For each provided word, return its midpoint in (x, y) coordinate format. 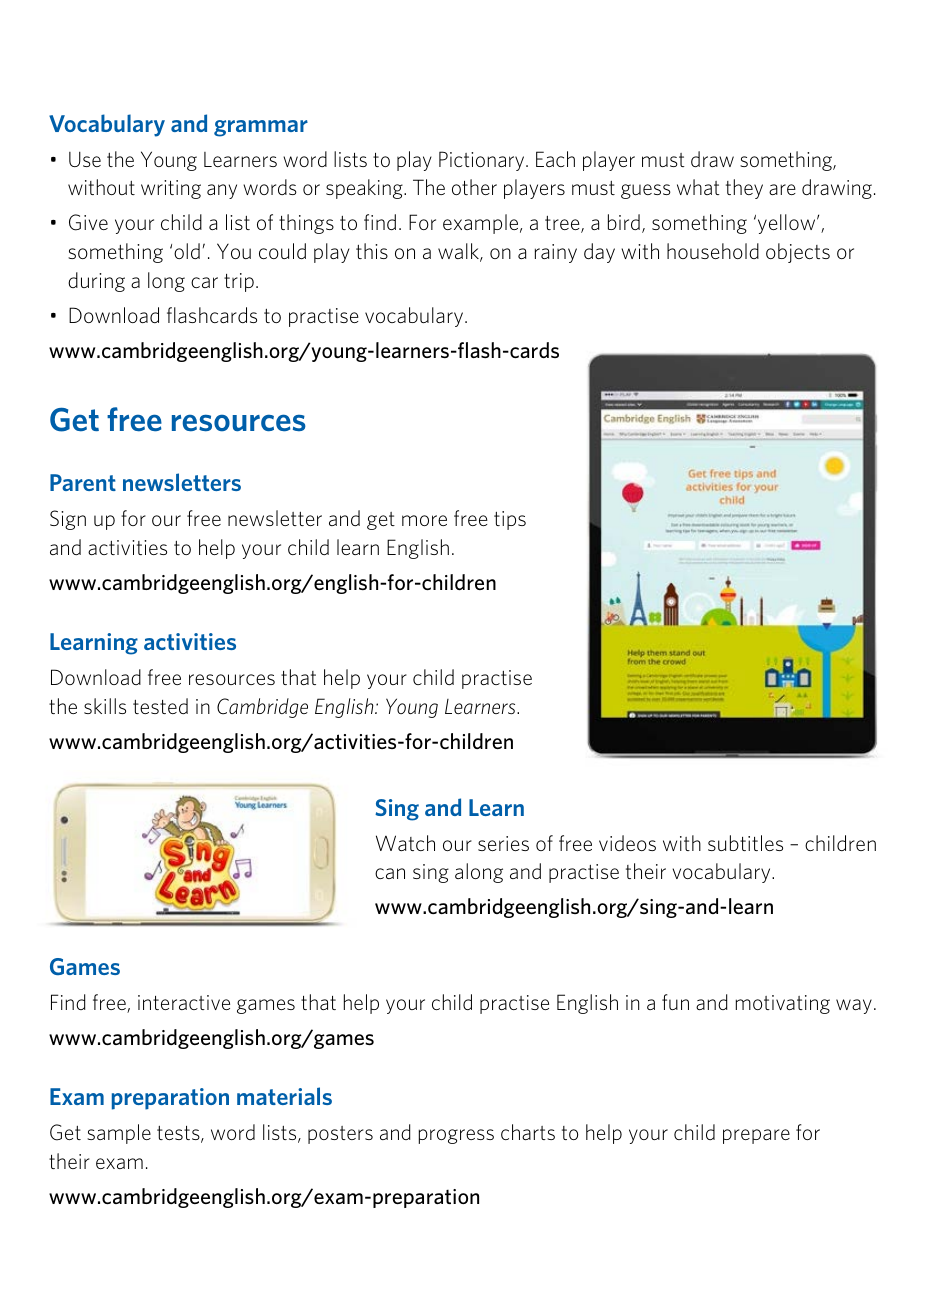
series (503, 843)
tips (510, 520)
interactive (184, 1002)
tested (160, 706)
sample (119, 1134)
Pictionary (483, 161)
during (96, 282)
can (390, 873)
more (424, 520)
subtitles (745, 843)
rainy (556, 253)
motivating (783, 1004)
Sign (68, 520)
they (744, 189)
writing (171, 189)
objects (798, 253)
